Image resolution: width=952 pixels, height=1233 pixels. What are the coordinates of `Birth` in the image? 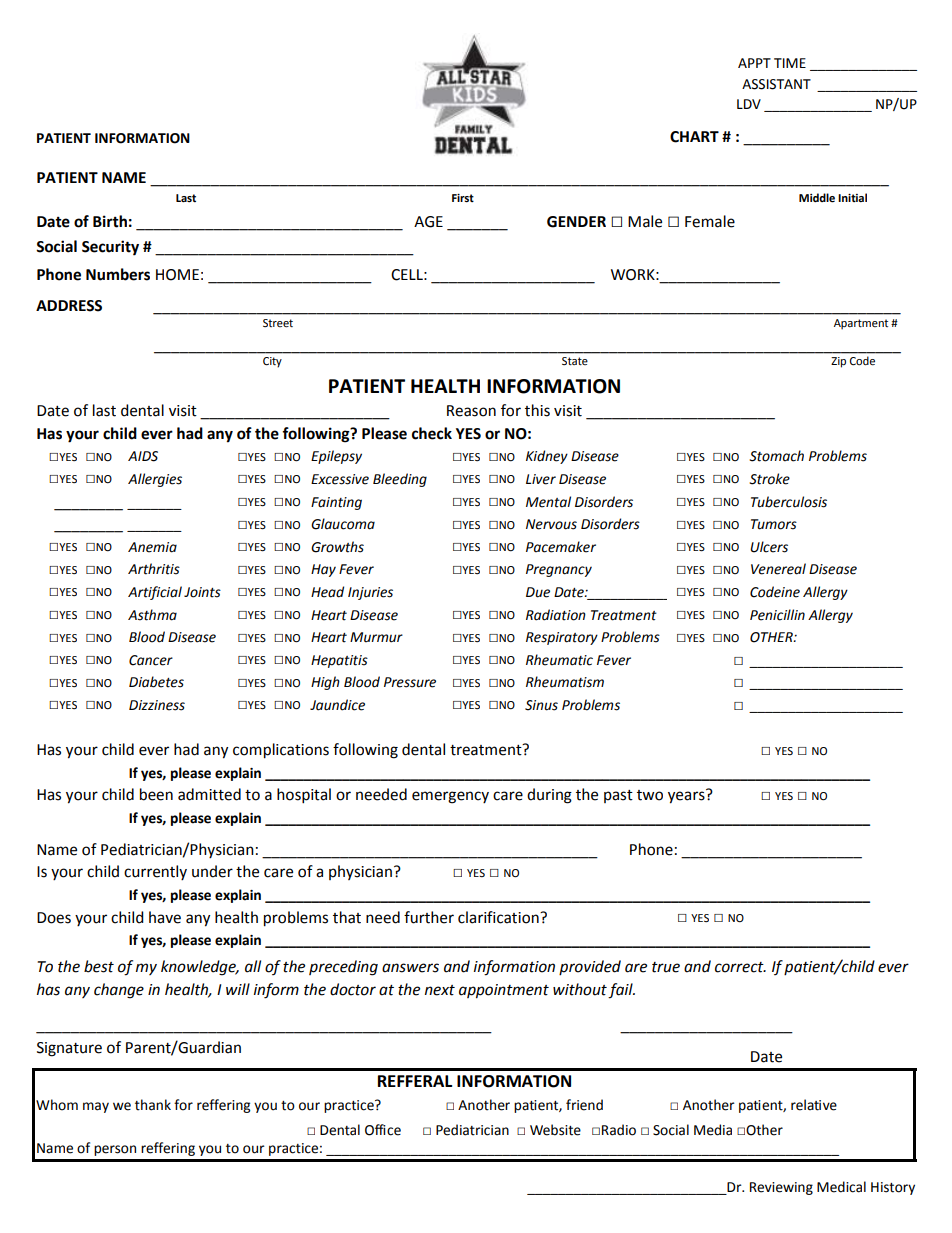 It's located at (110, 221).
